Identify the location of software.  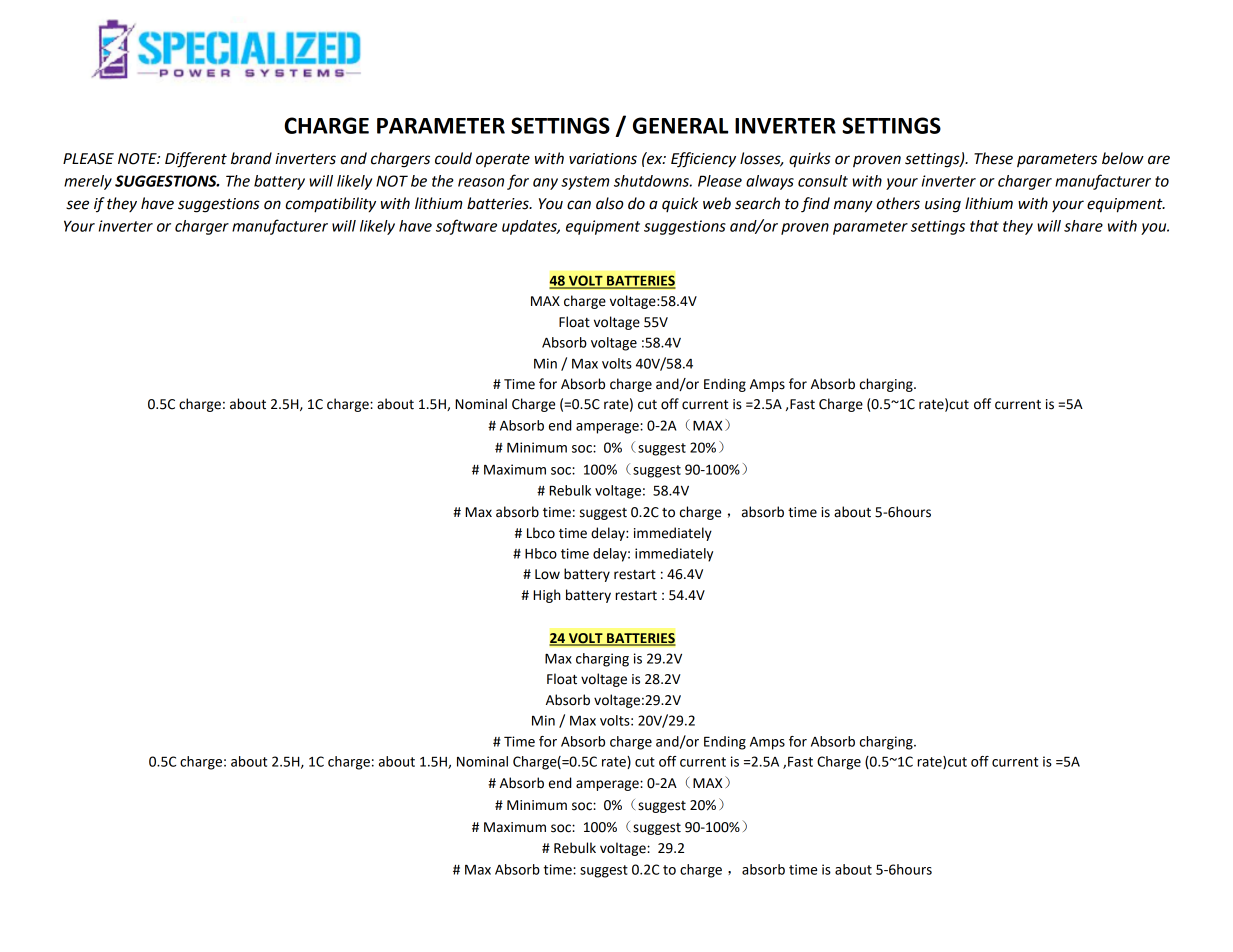
(466, 227).
